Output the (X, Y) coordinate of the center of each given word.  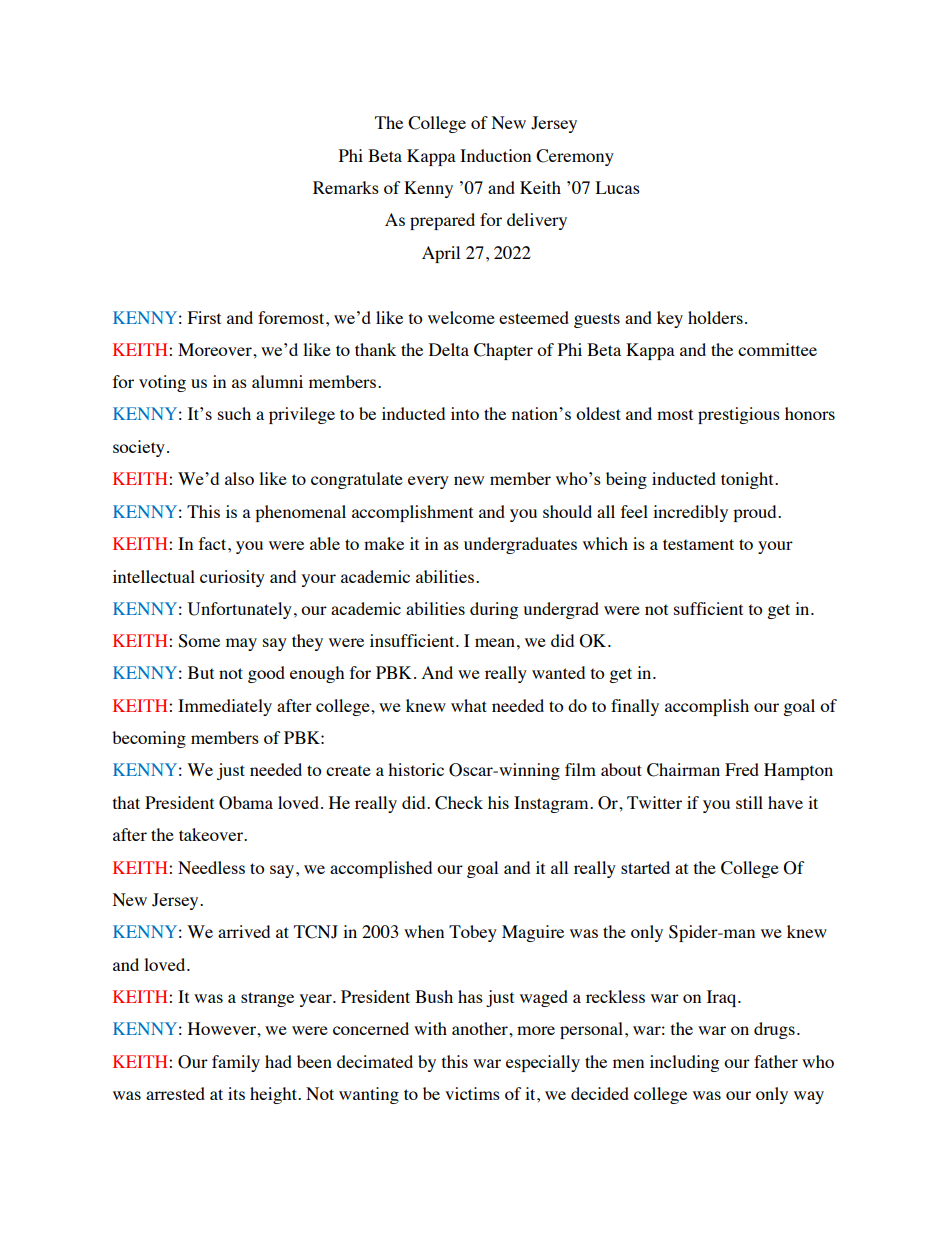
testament (698, 544)
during (494, 610)
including (684, 1063)
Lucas (618, 187)
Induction (495, 155)
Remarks (346, 187)
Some (199, 641)
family (236, 1063)
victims (472, 1093)
